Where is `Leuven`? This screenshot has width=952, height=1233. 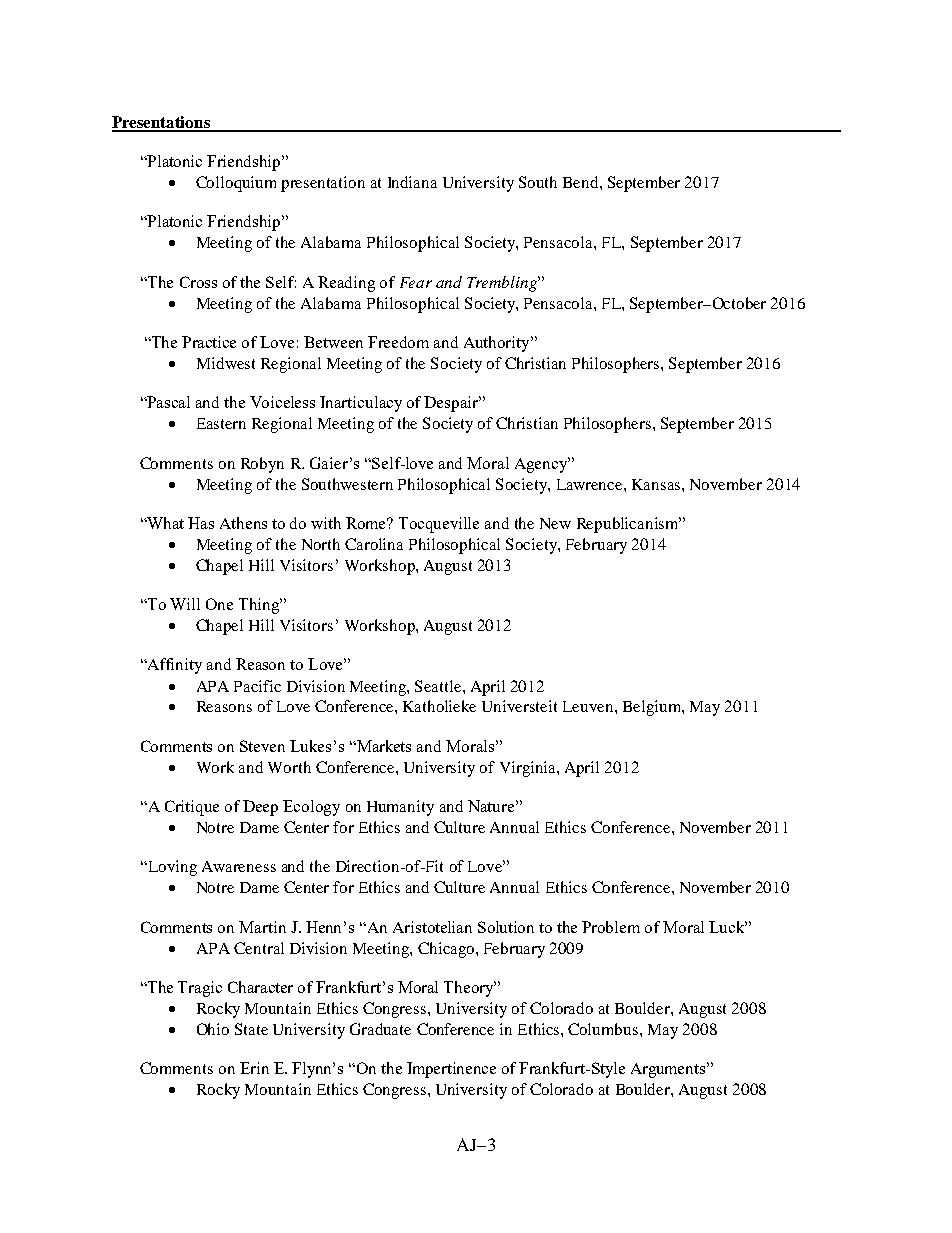
Leuven is located at coordinates (589, 706).
